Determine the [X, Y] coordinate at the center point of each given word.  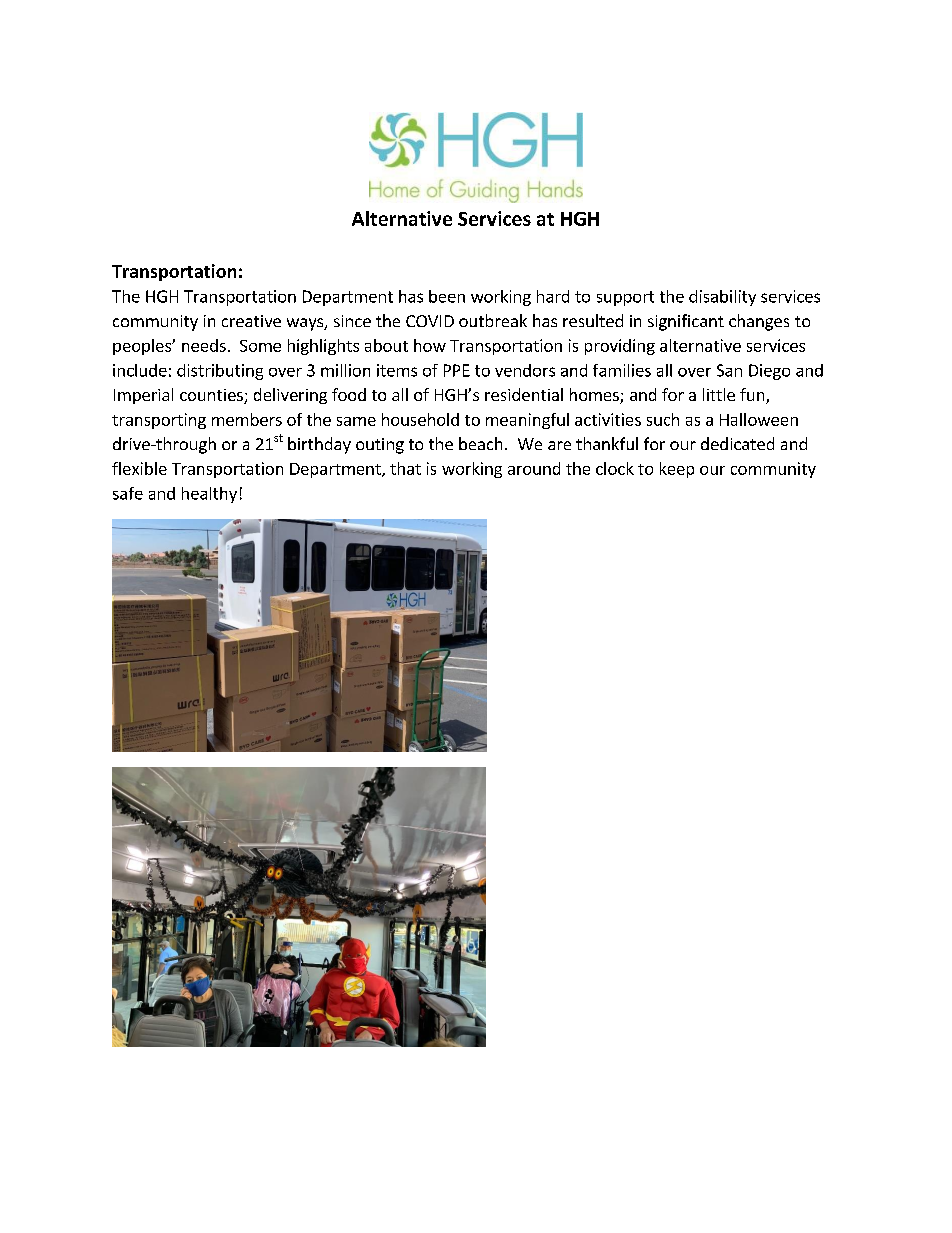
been [447, 296]
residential [524, 394]
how [430, 345]
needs [204, 345]
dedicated [737, 443]
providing [620, 347]
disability [722, 298]
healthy [209, 495]
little [719, 394]
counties [212, 396]
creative [251, 321]
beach [480, 443]
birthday [319, 445]
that [405, 468]
